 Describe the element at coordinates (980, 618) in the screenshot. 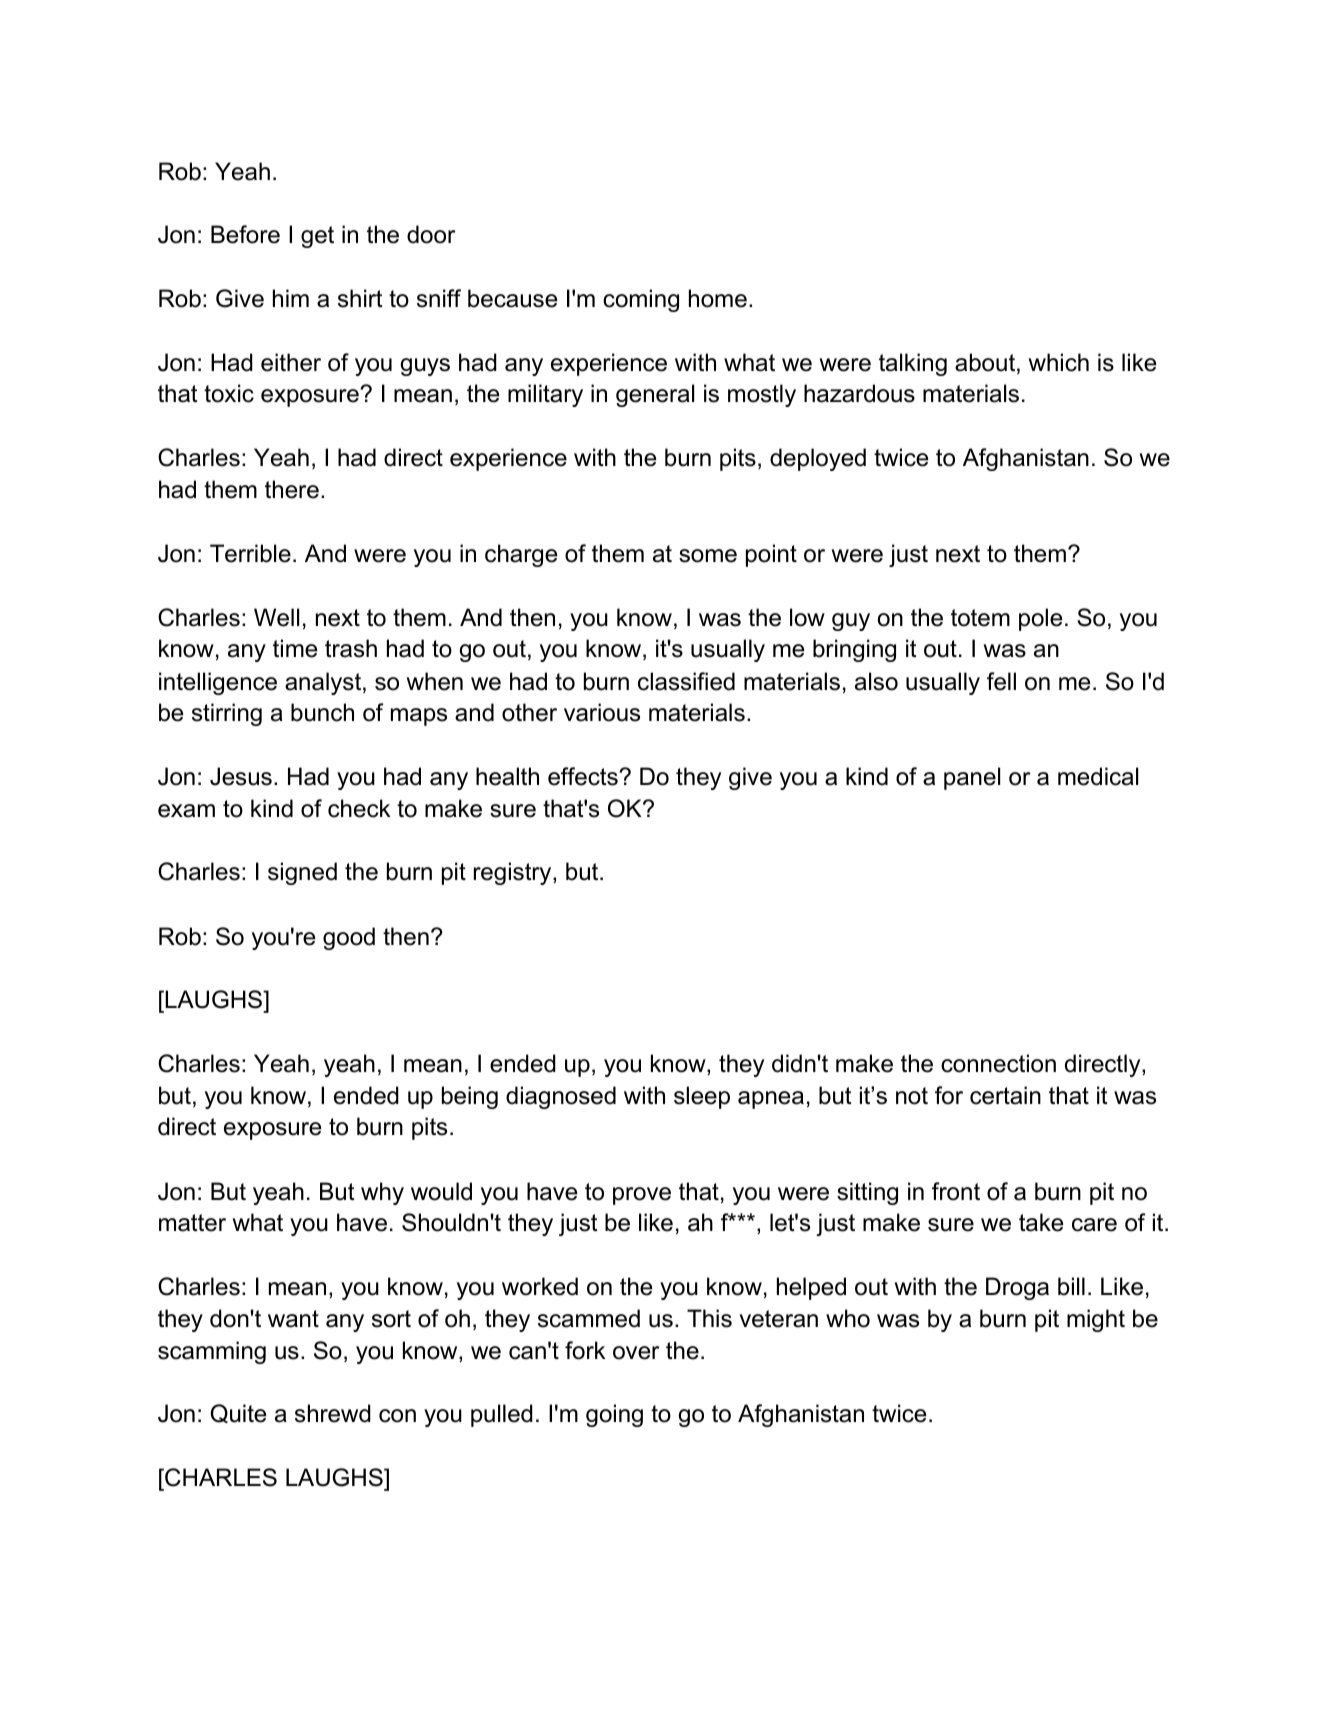

I see `totem` at that location.
